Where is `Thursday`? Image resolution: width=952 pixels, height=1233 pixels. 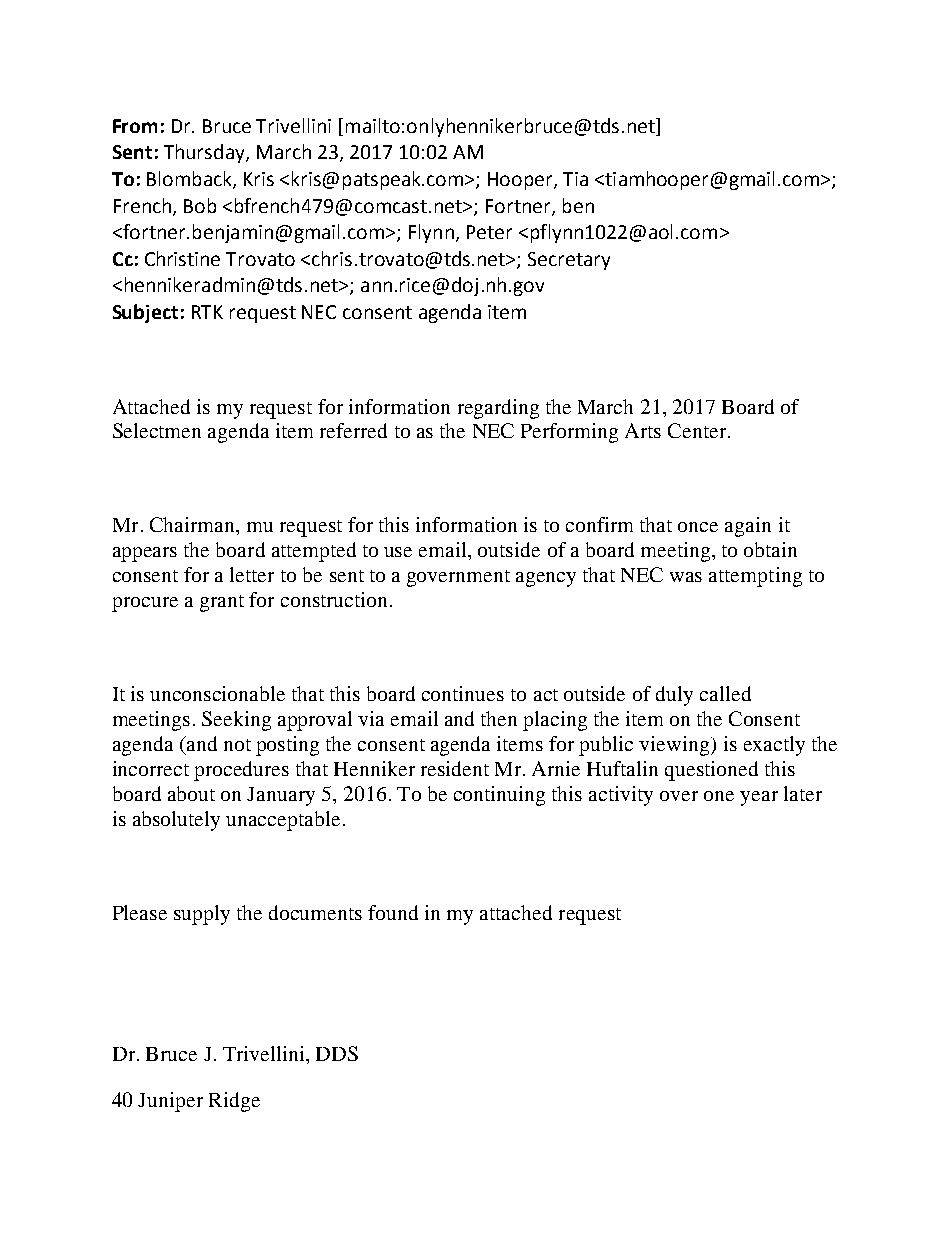 Thursday is located at coordinates (205, 153).
